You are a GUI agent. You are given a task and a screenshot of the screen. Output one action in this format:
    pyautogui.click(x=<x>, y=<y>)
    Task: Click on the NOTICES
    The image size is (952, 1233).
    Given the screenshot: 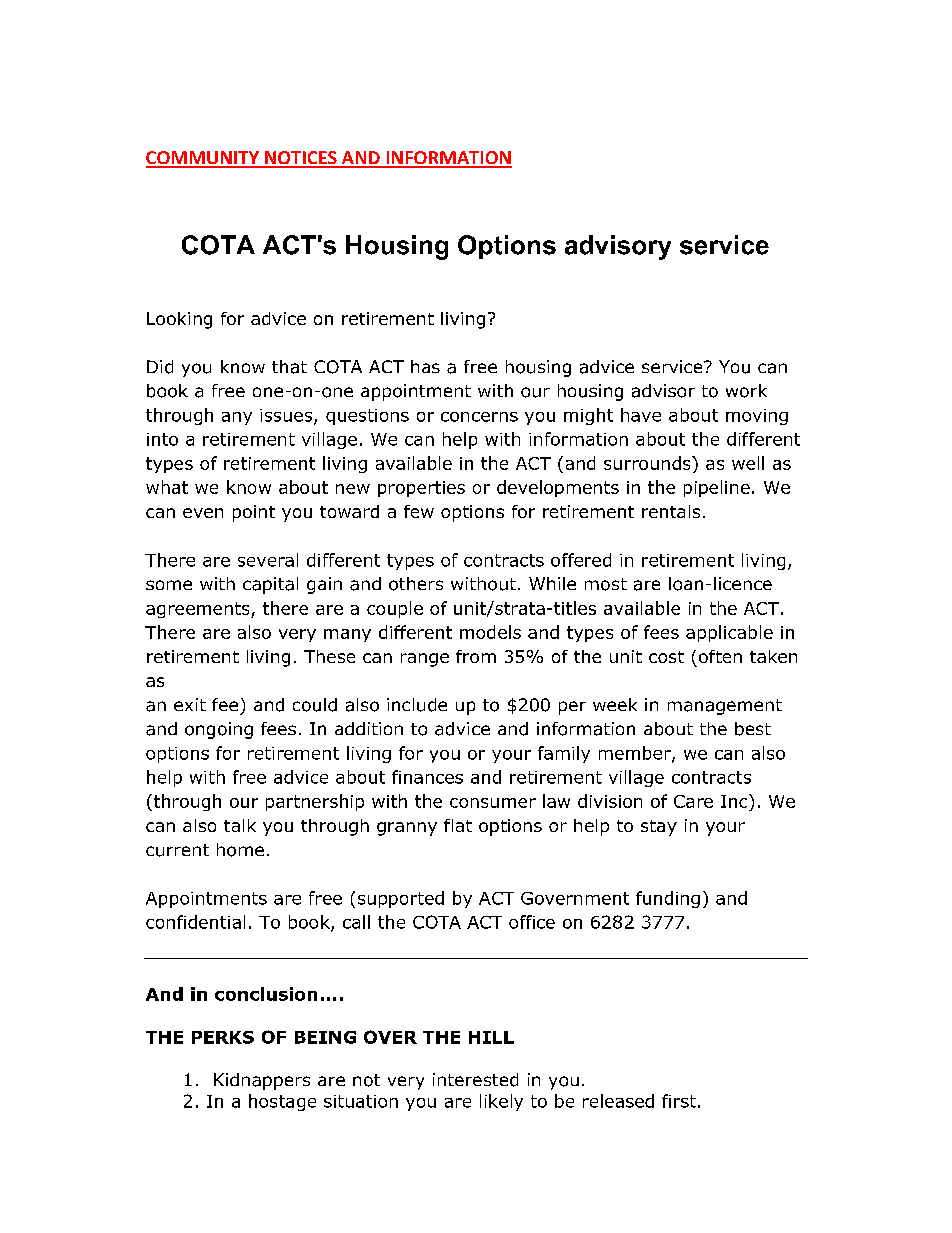 What is the action you would take?
    pyautogui.click(x=301, y=159)
